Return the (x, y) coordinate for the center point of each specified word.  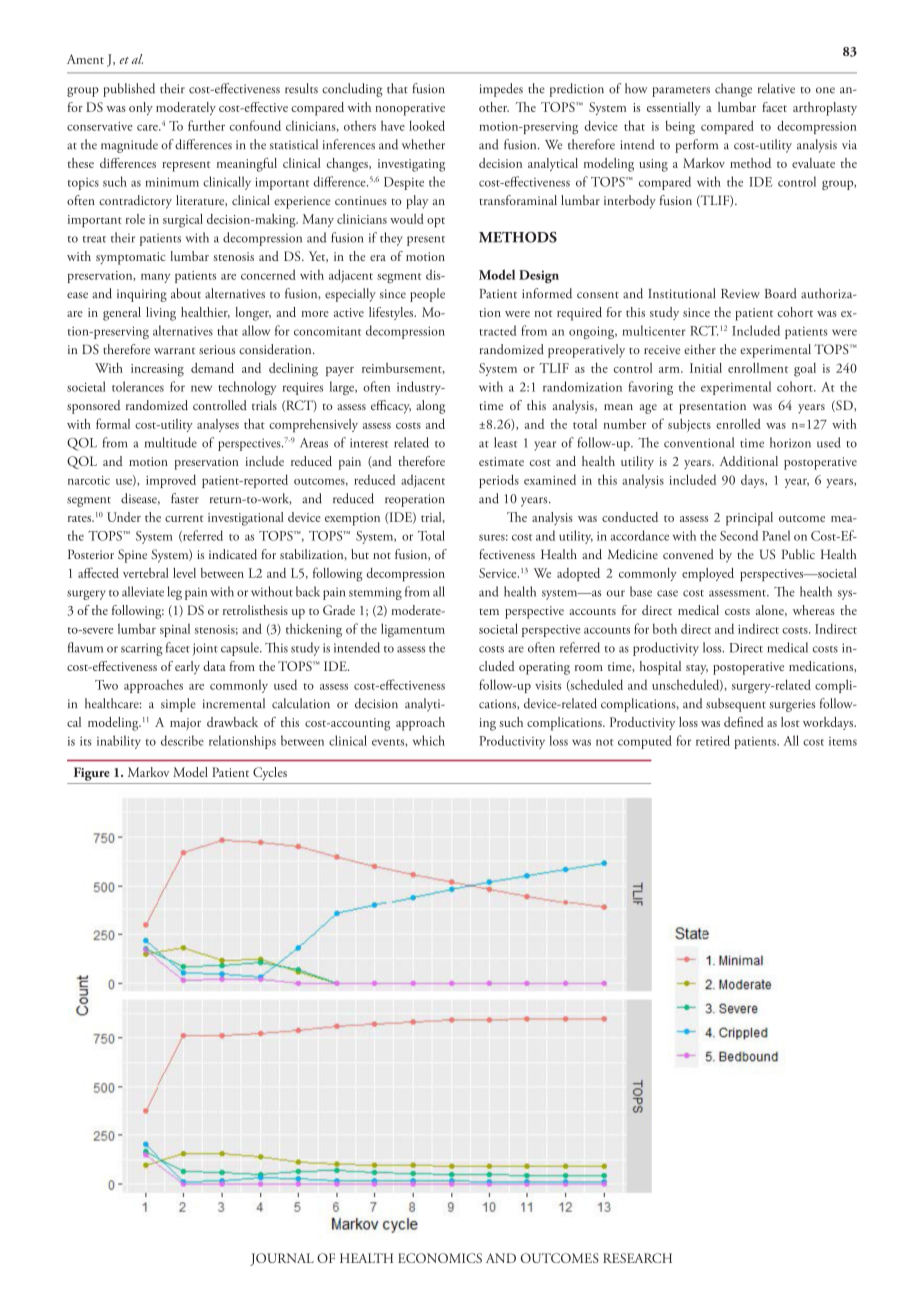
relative (776, 88)
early (187, 668)
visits (548, 685)
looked (427, 125)
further (206, 125)
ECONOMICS (440, 1258)
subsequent (736, 705)
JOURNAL (282, 1259)
